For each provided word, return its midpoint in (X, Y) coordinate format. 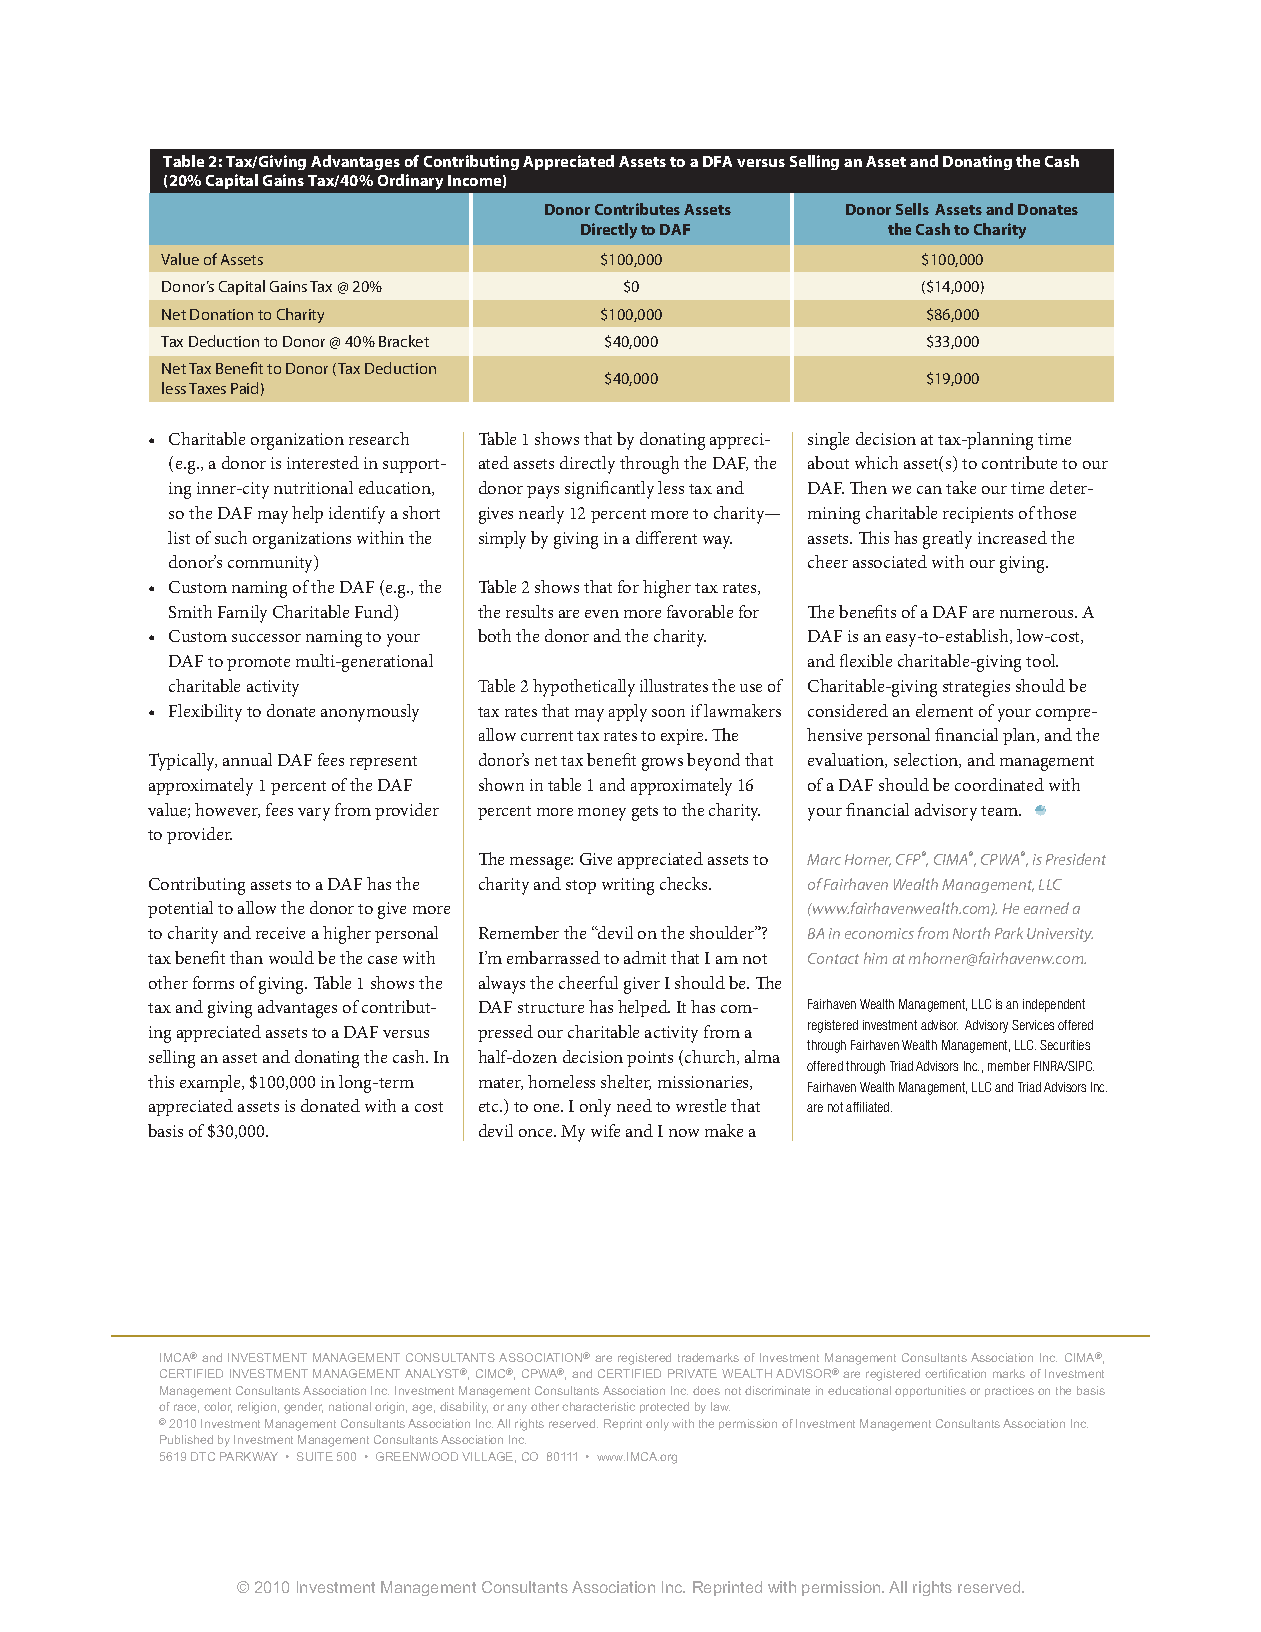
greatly (947, 540)
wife (605, 1130)
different (666, 537)
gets (645, 813)
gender (303, 1408)
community (272, 564)
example (212, 1083)
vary (314, 814)
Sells (912, 209)
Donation (221, 314)
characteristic (598, 1406)
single (828, 441)
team (1001, 811)
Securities (1065, 1045)
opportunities (930, 1391)
